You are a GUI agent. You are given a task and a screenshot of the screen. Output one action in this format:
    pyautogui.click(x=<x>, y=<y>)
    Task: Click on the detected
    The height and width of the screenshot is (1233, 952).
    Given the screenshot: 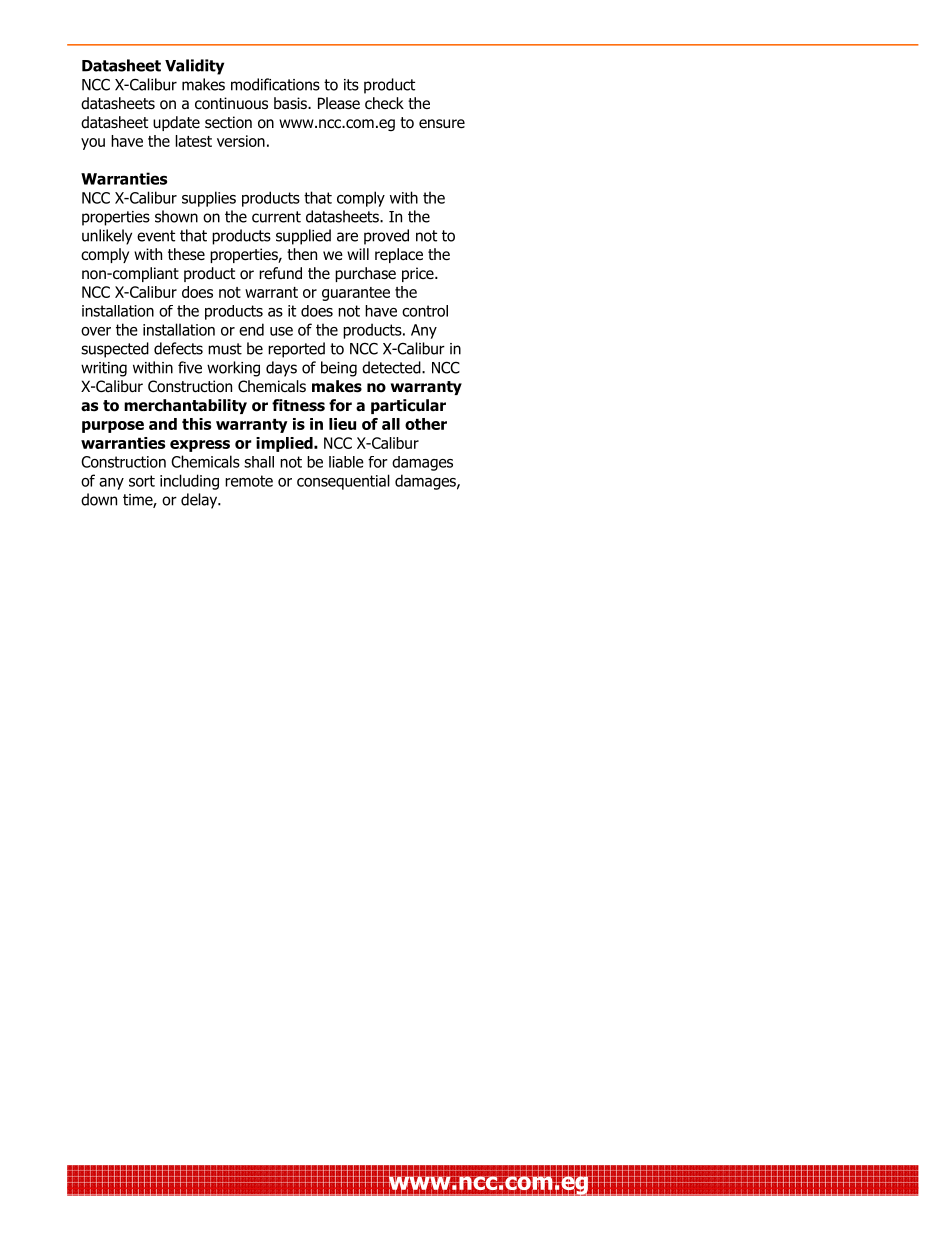 What is the action you would take?
    pyautogui.click(x=392, y=367)
